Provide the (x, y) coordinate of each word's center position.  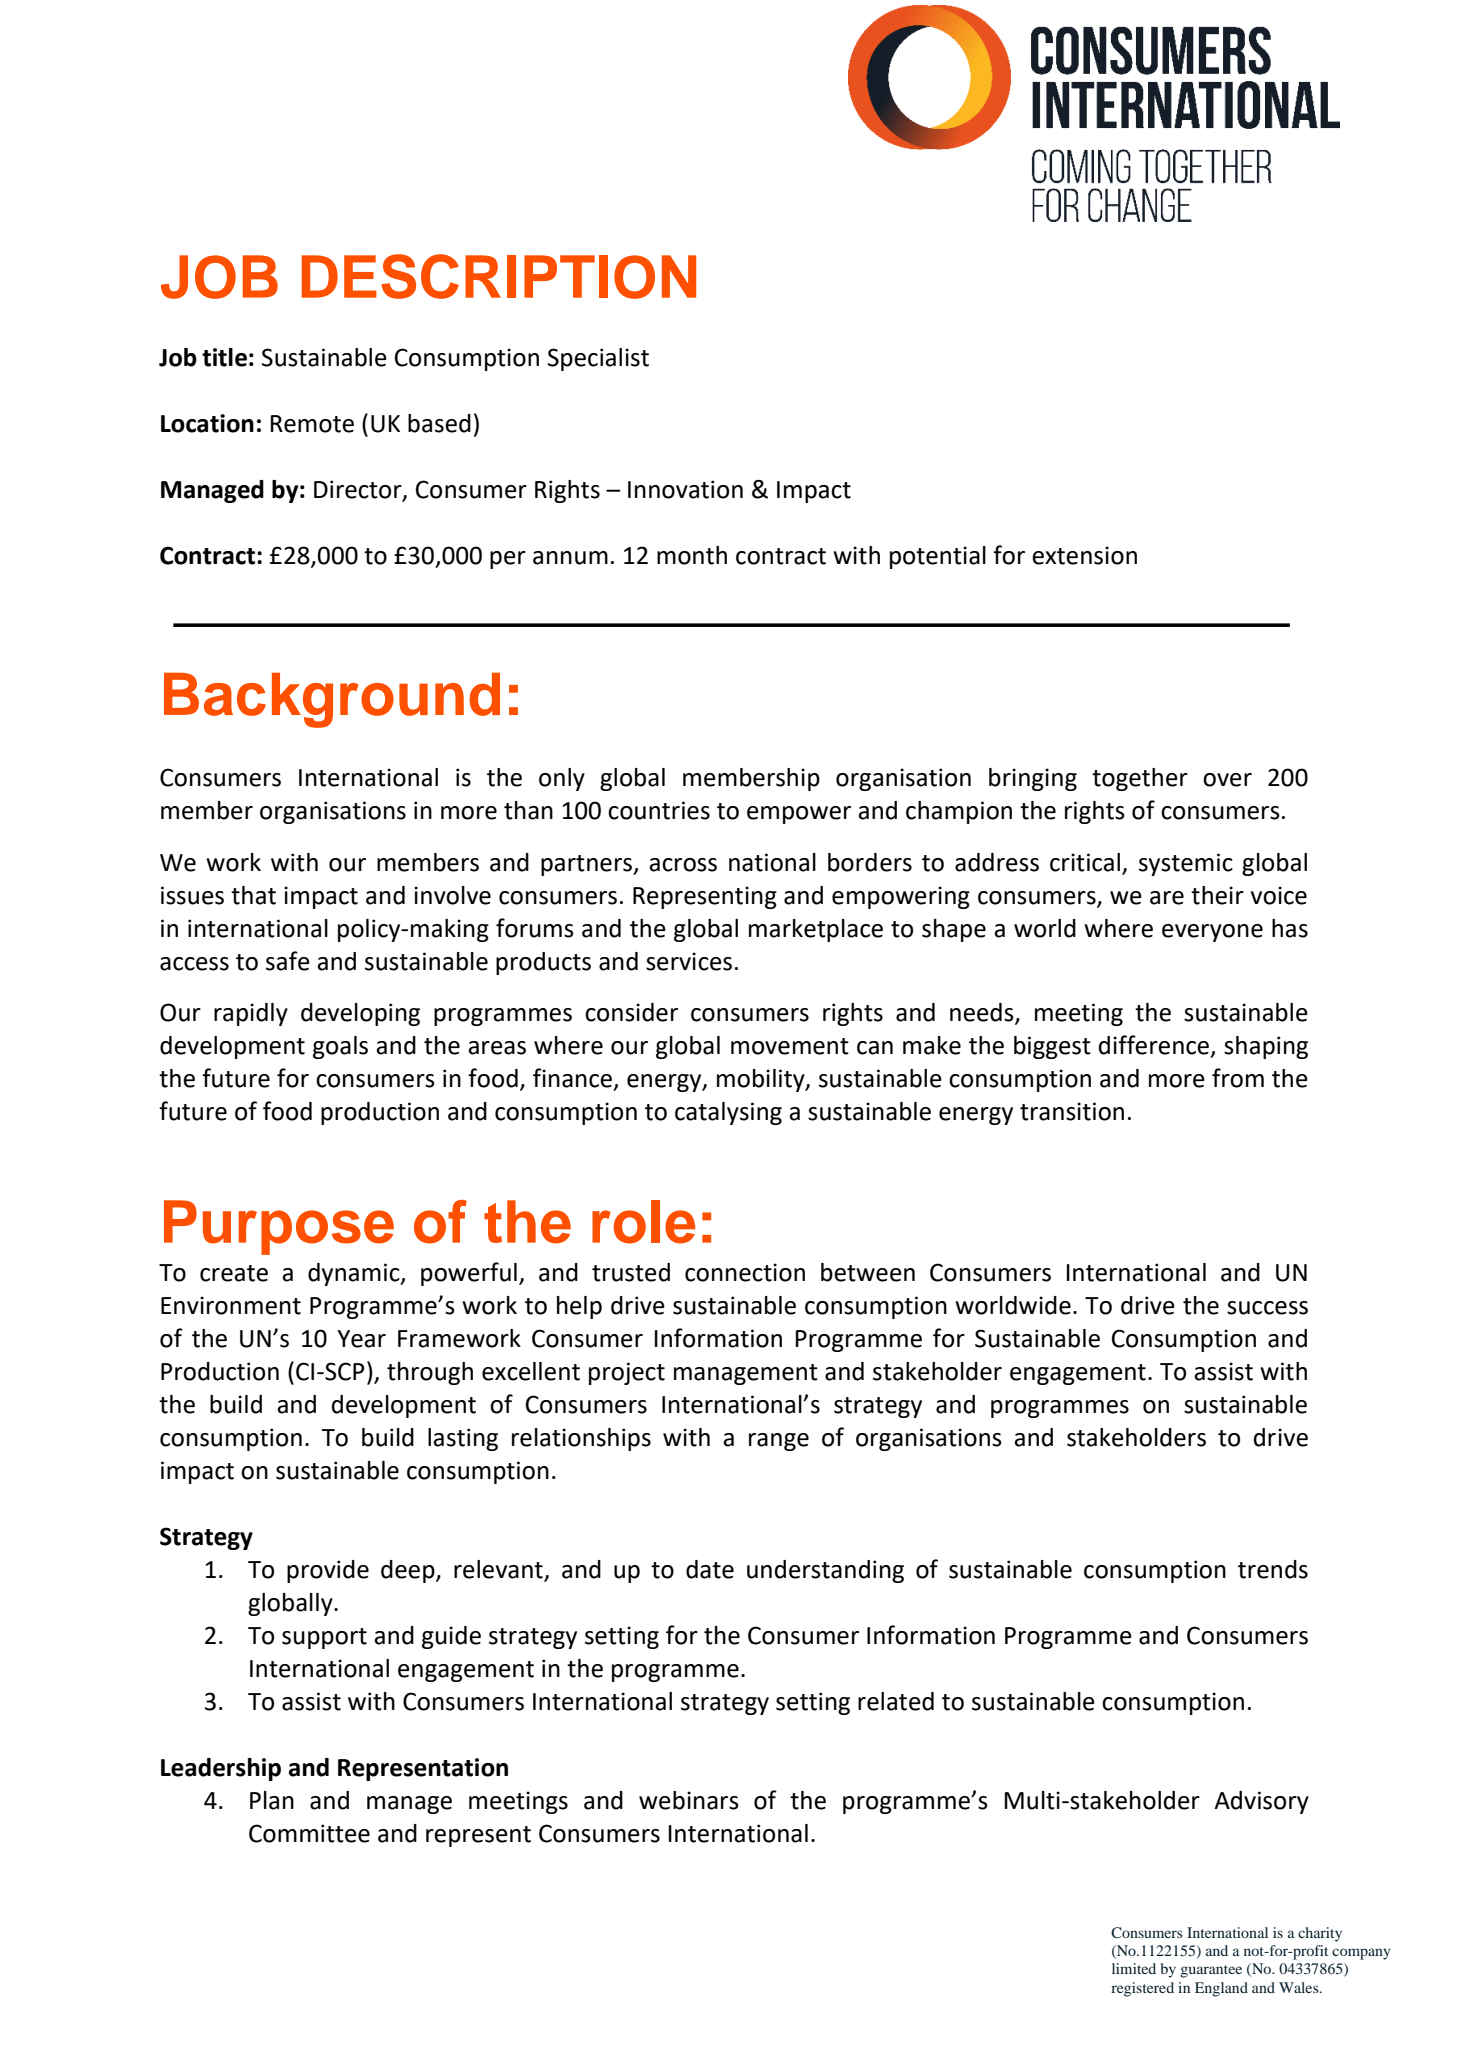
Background (332, 700)
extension (1084, 555)
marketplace (816, 930)
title (224, 357)
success (1267, 1308)
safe (288, 961)
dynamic (355, 1274)
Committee (309, 1833)
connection (745, 1272)
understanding (825, 1571)
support (324, 1638)
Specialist (598, 359)
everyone (1212, 933)
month (692, 555)
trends (1273, 1569)
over (1227, 780)
